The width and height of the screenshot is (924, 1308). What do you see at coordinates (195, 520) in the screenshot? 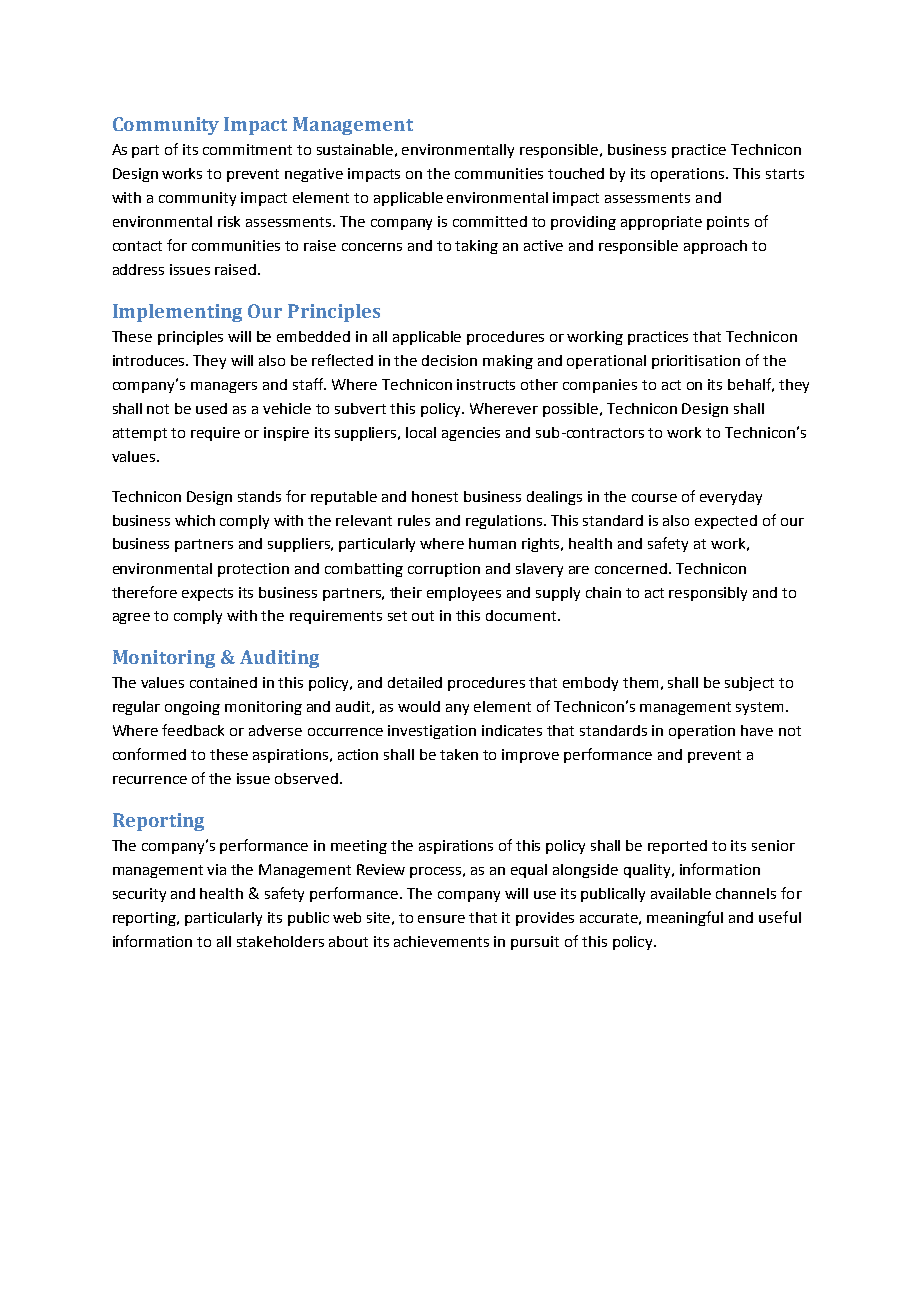
I see `which` at bounding box center [195, 520].
